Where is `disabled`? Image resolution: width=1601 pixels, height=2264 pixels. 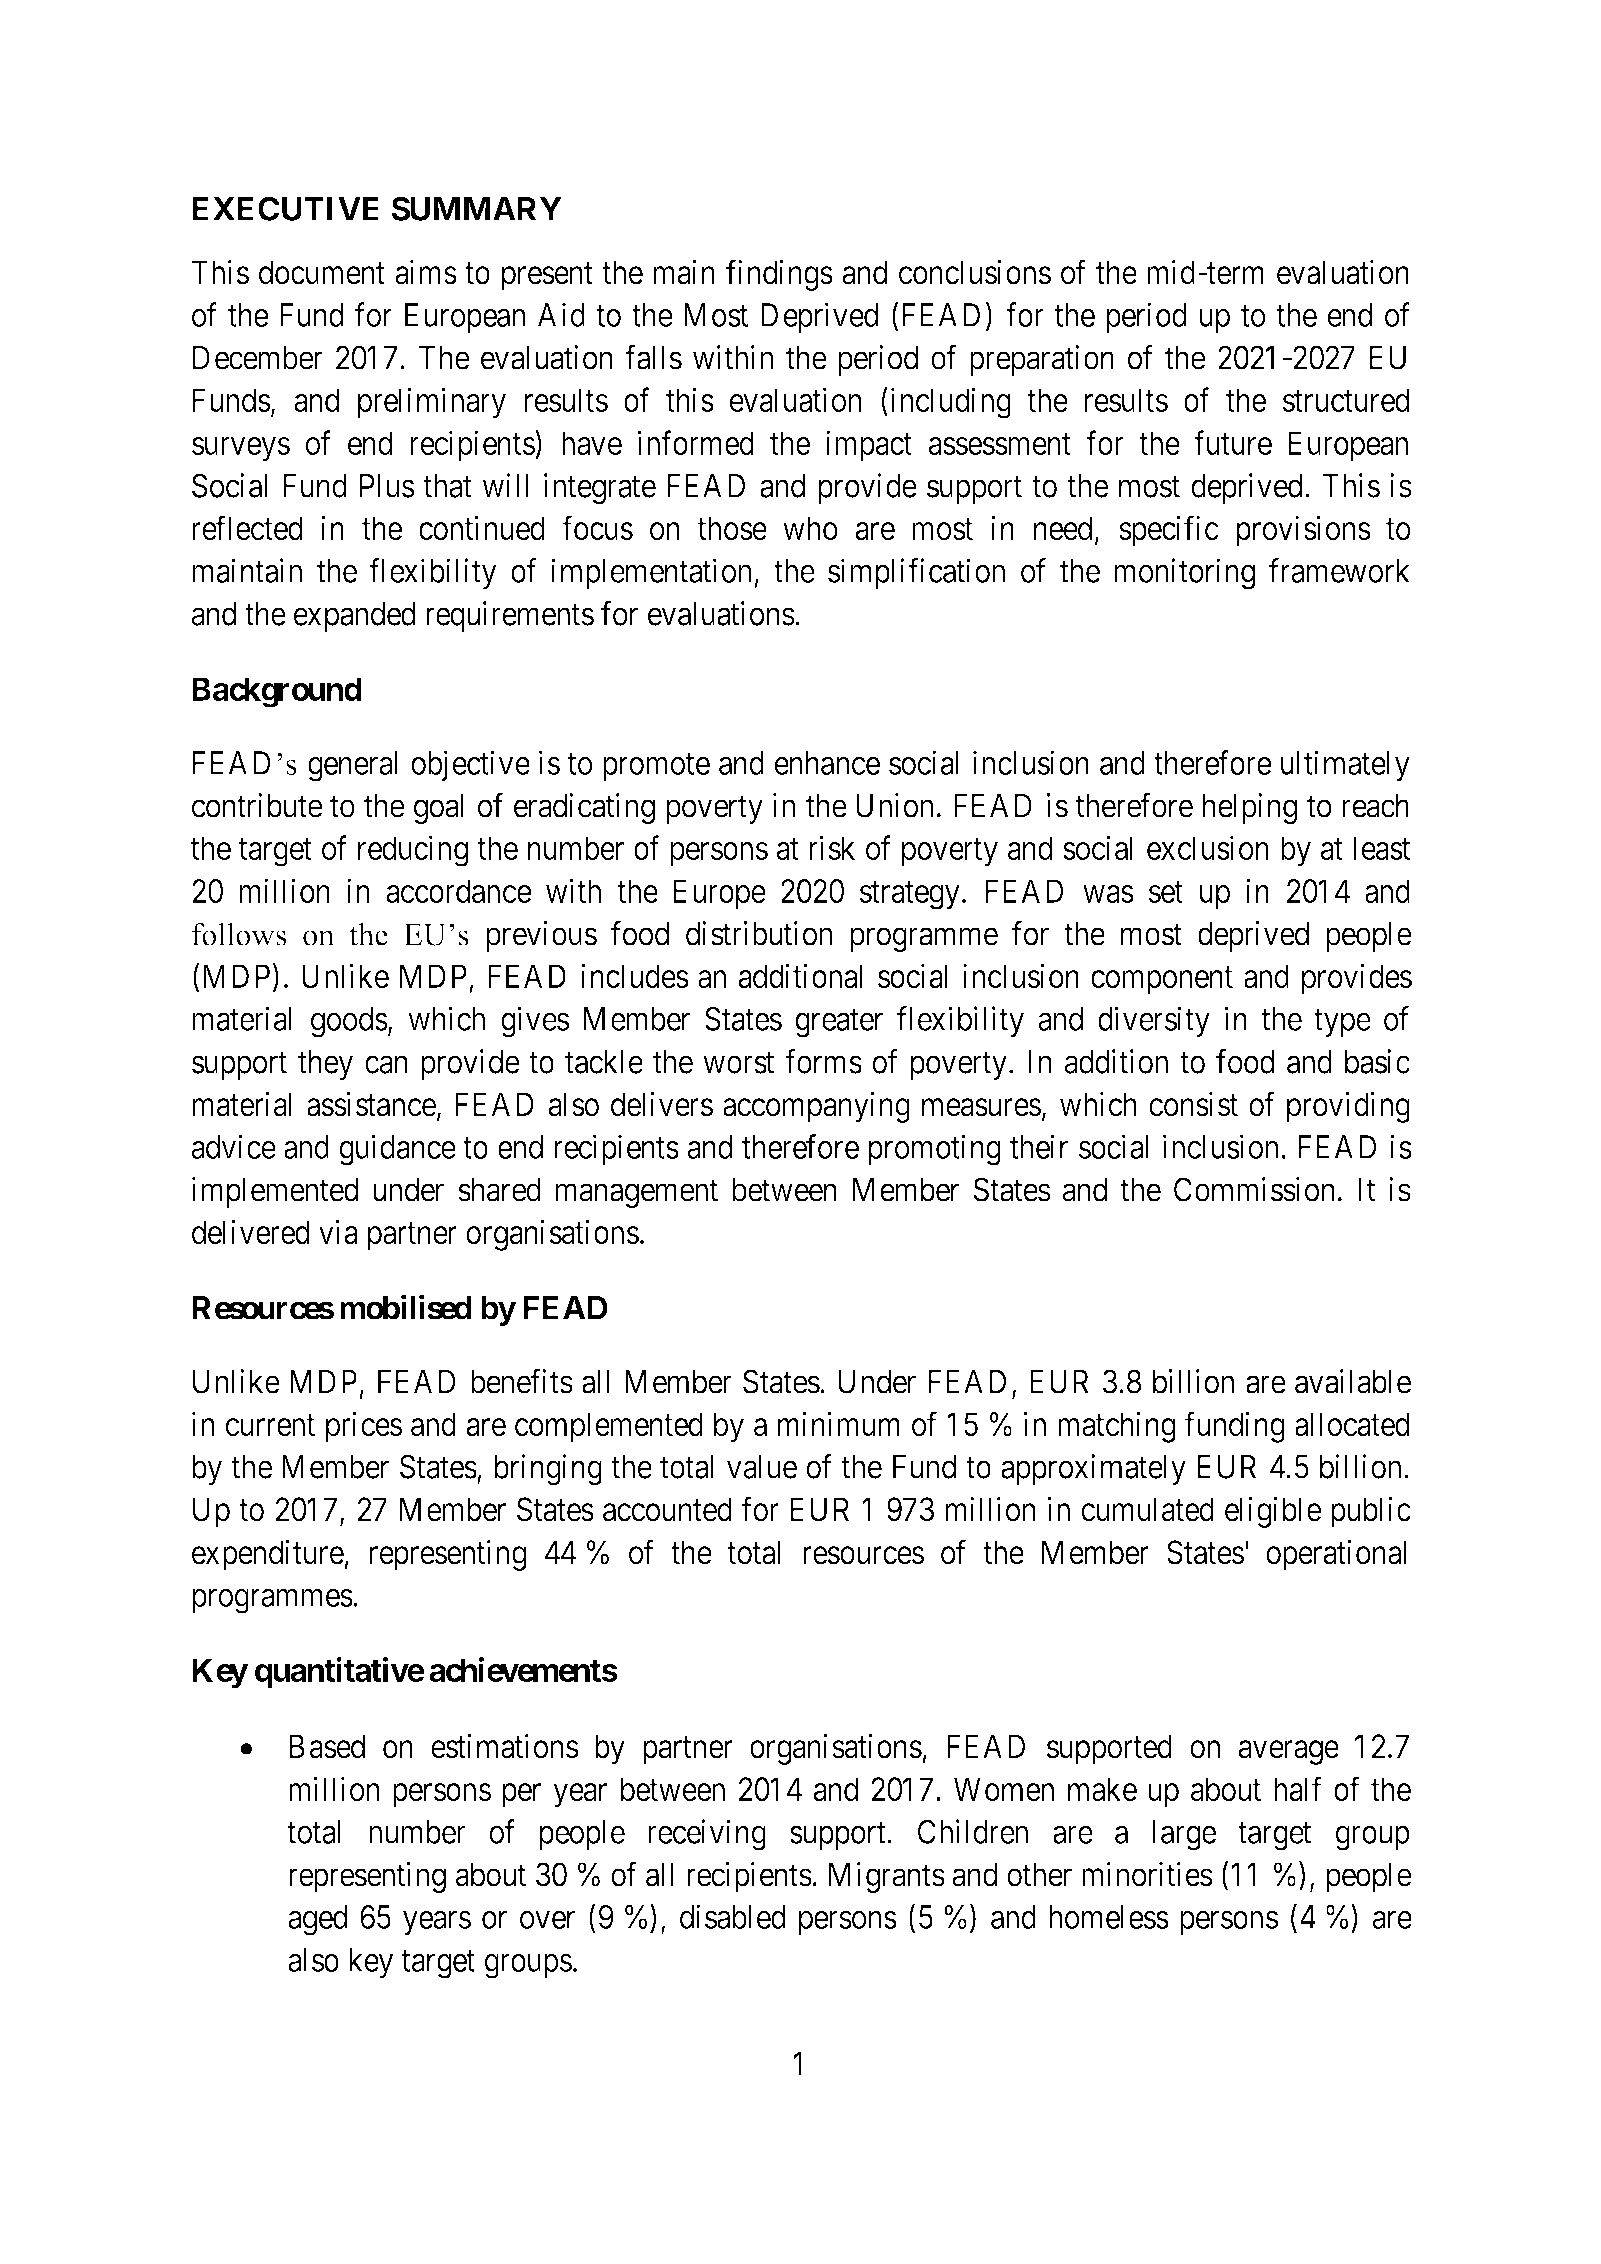 disabled is located at coordinates (732, 1916).
